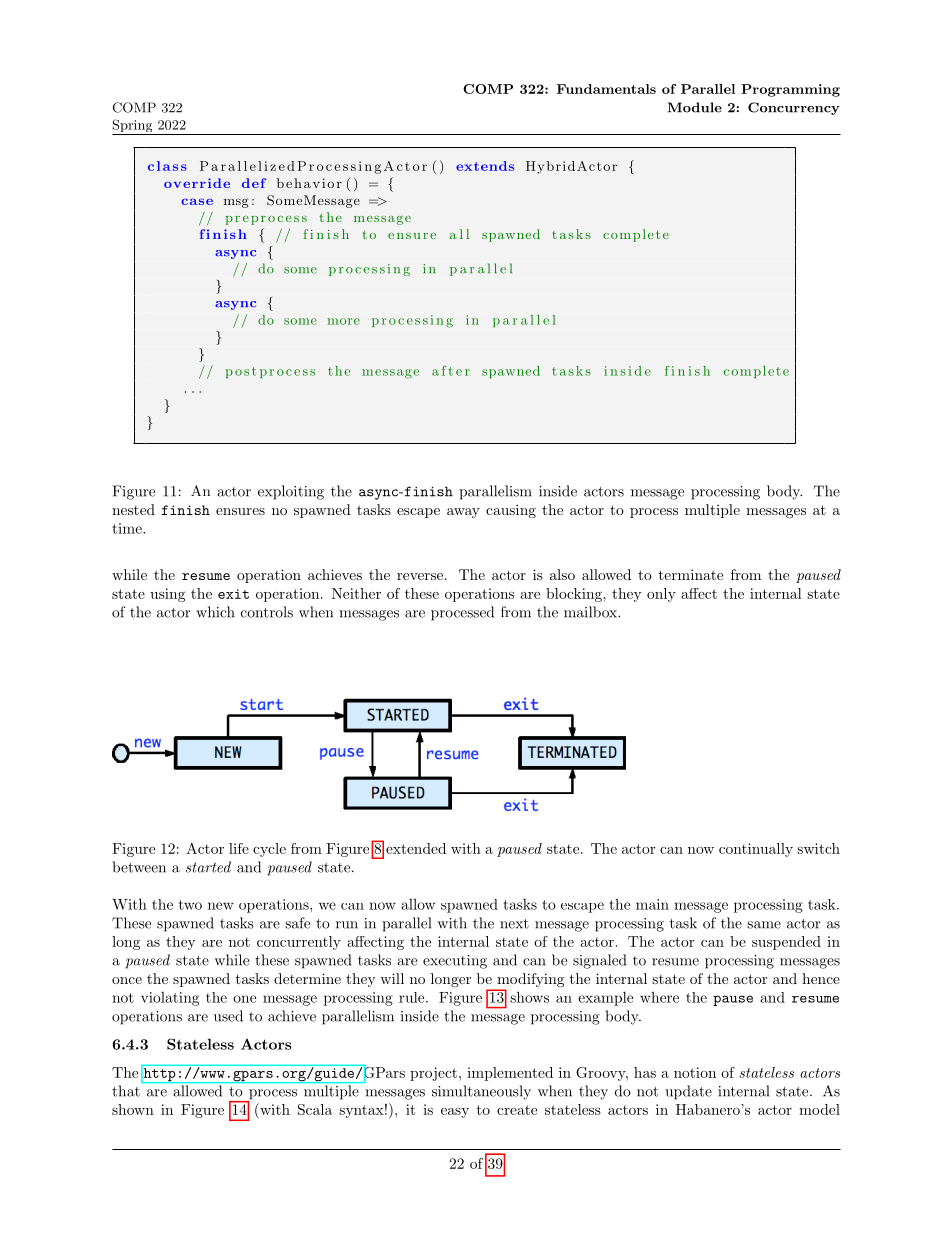 This document has height=1233, width=952. I want to click on simultaneously, so click(481, 1092).
